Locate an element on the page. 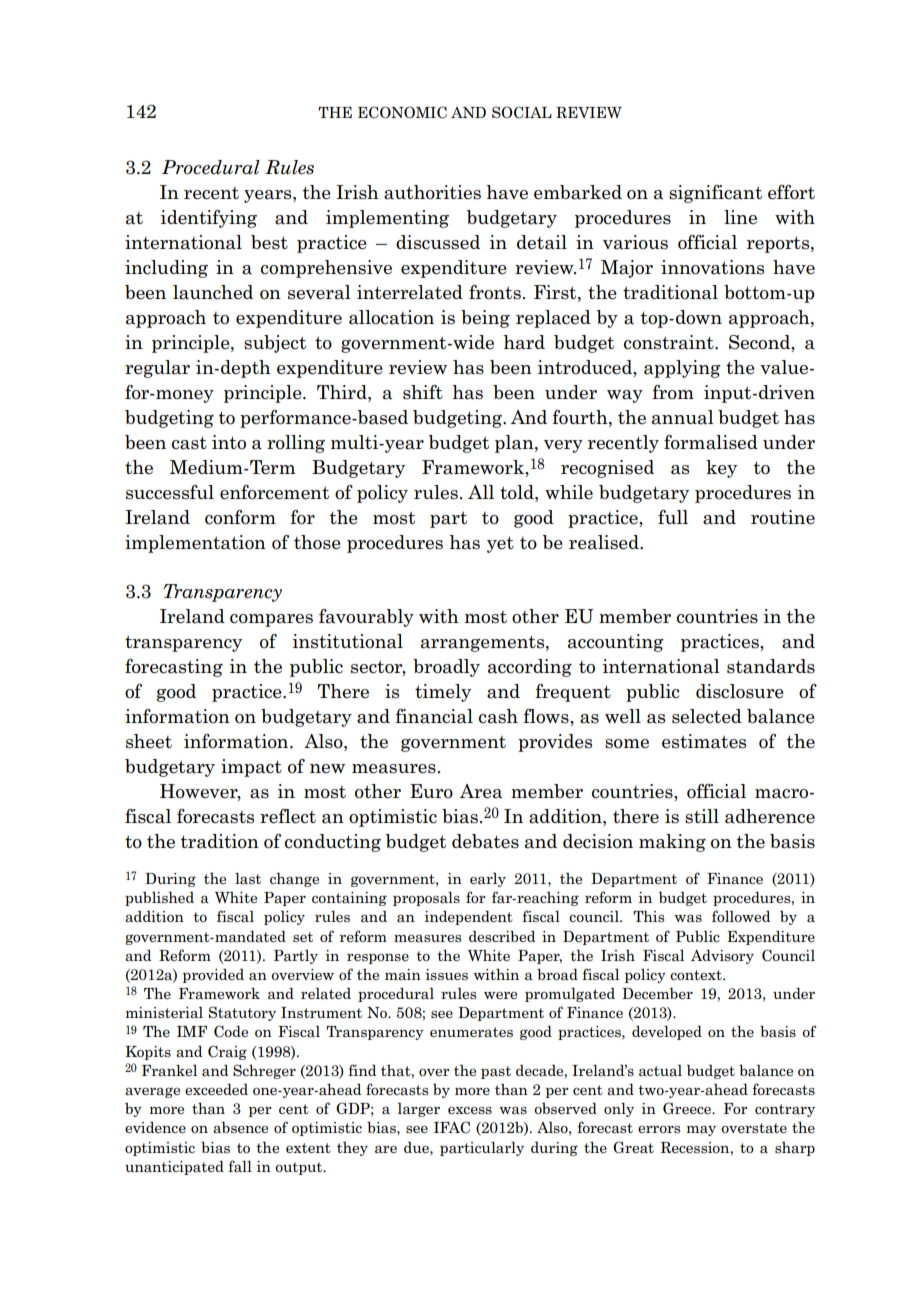  absence is located at coordinates (240, 1127).
